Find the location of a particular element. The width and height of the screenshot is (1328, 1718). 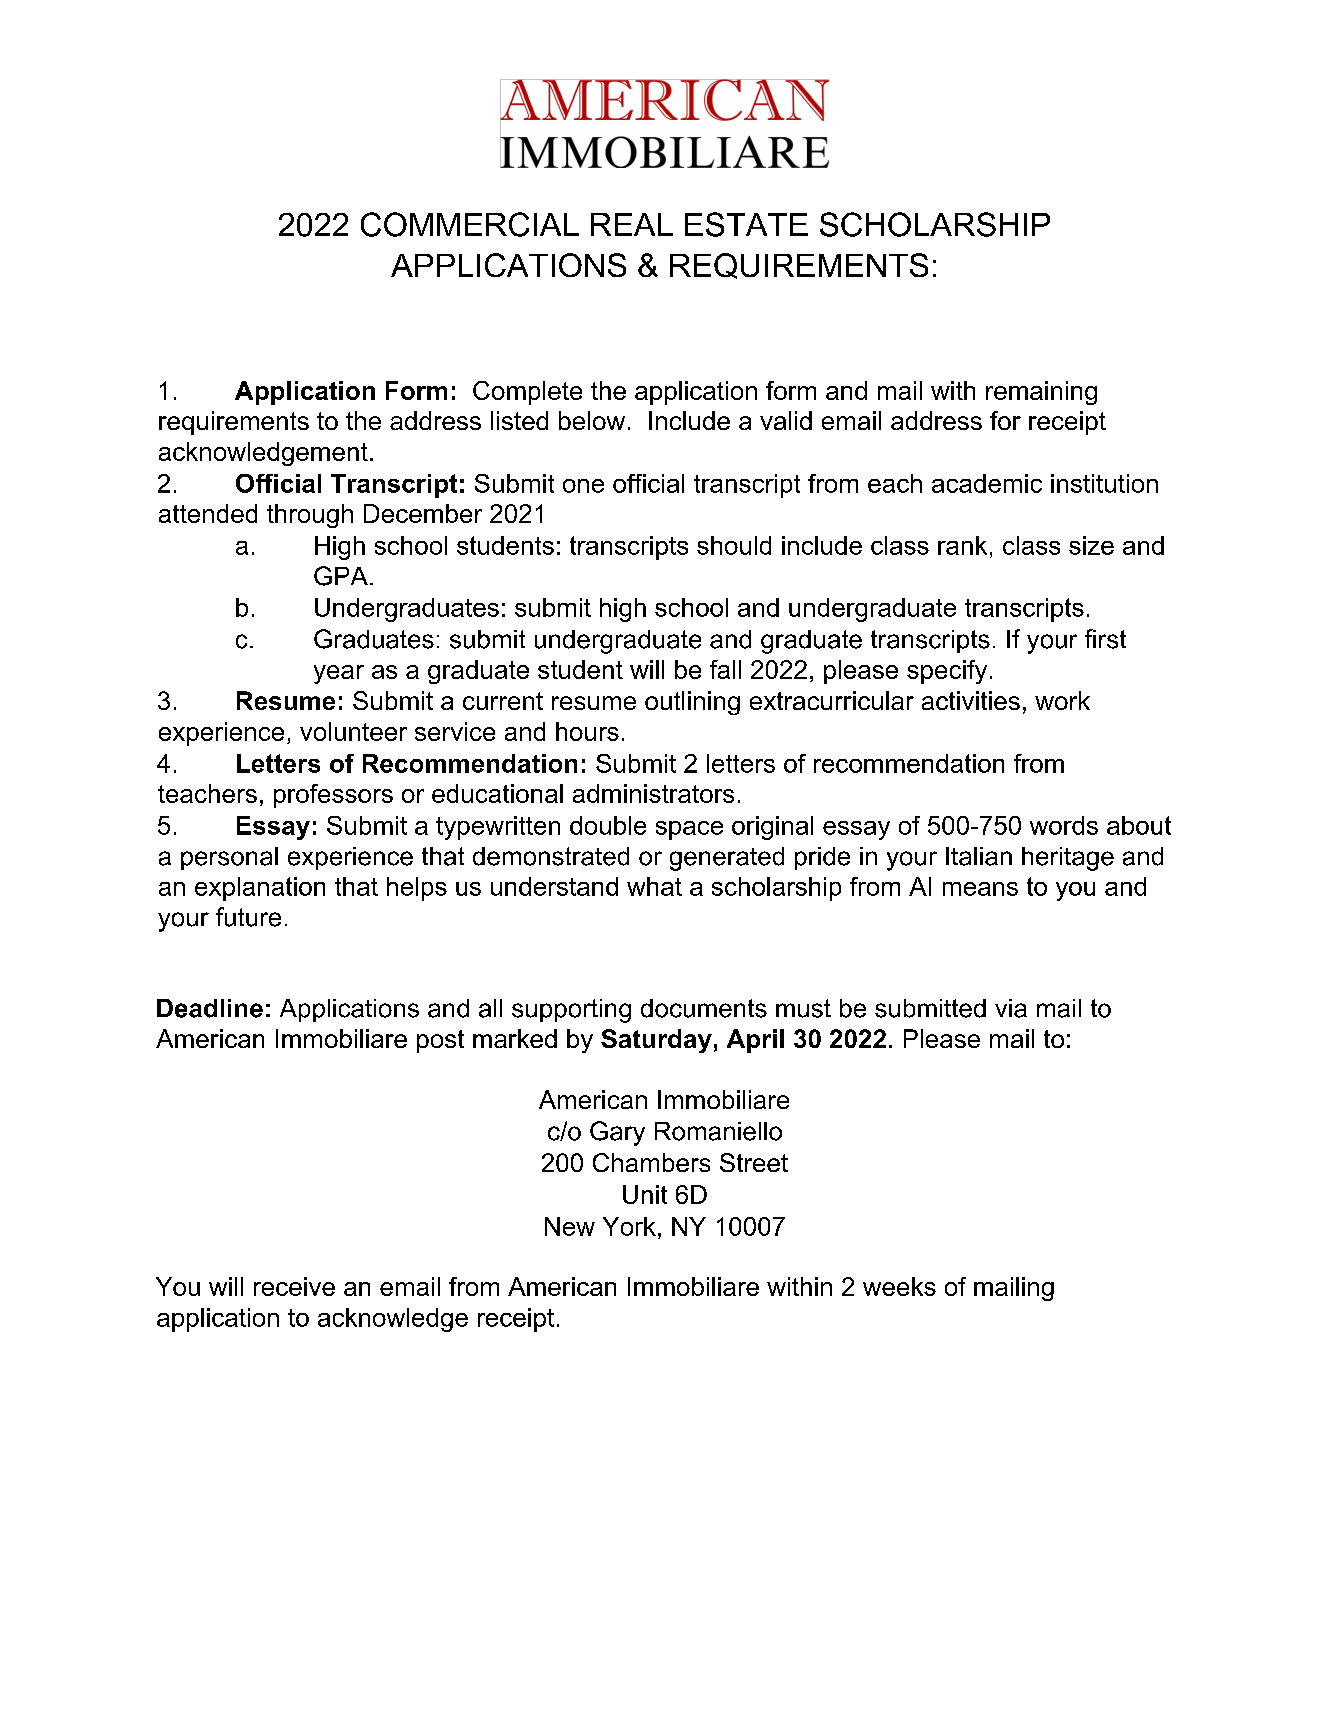

administrators is located at coordinates (653, 793).
